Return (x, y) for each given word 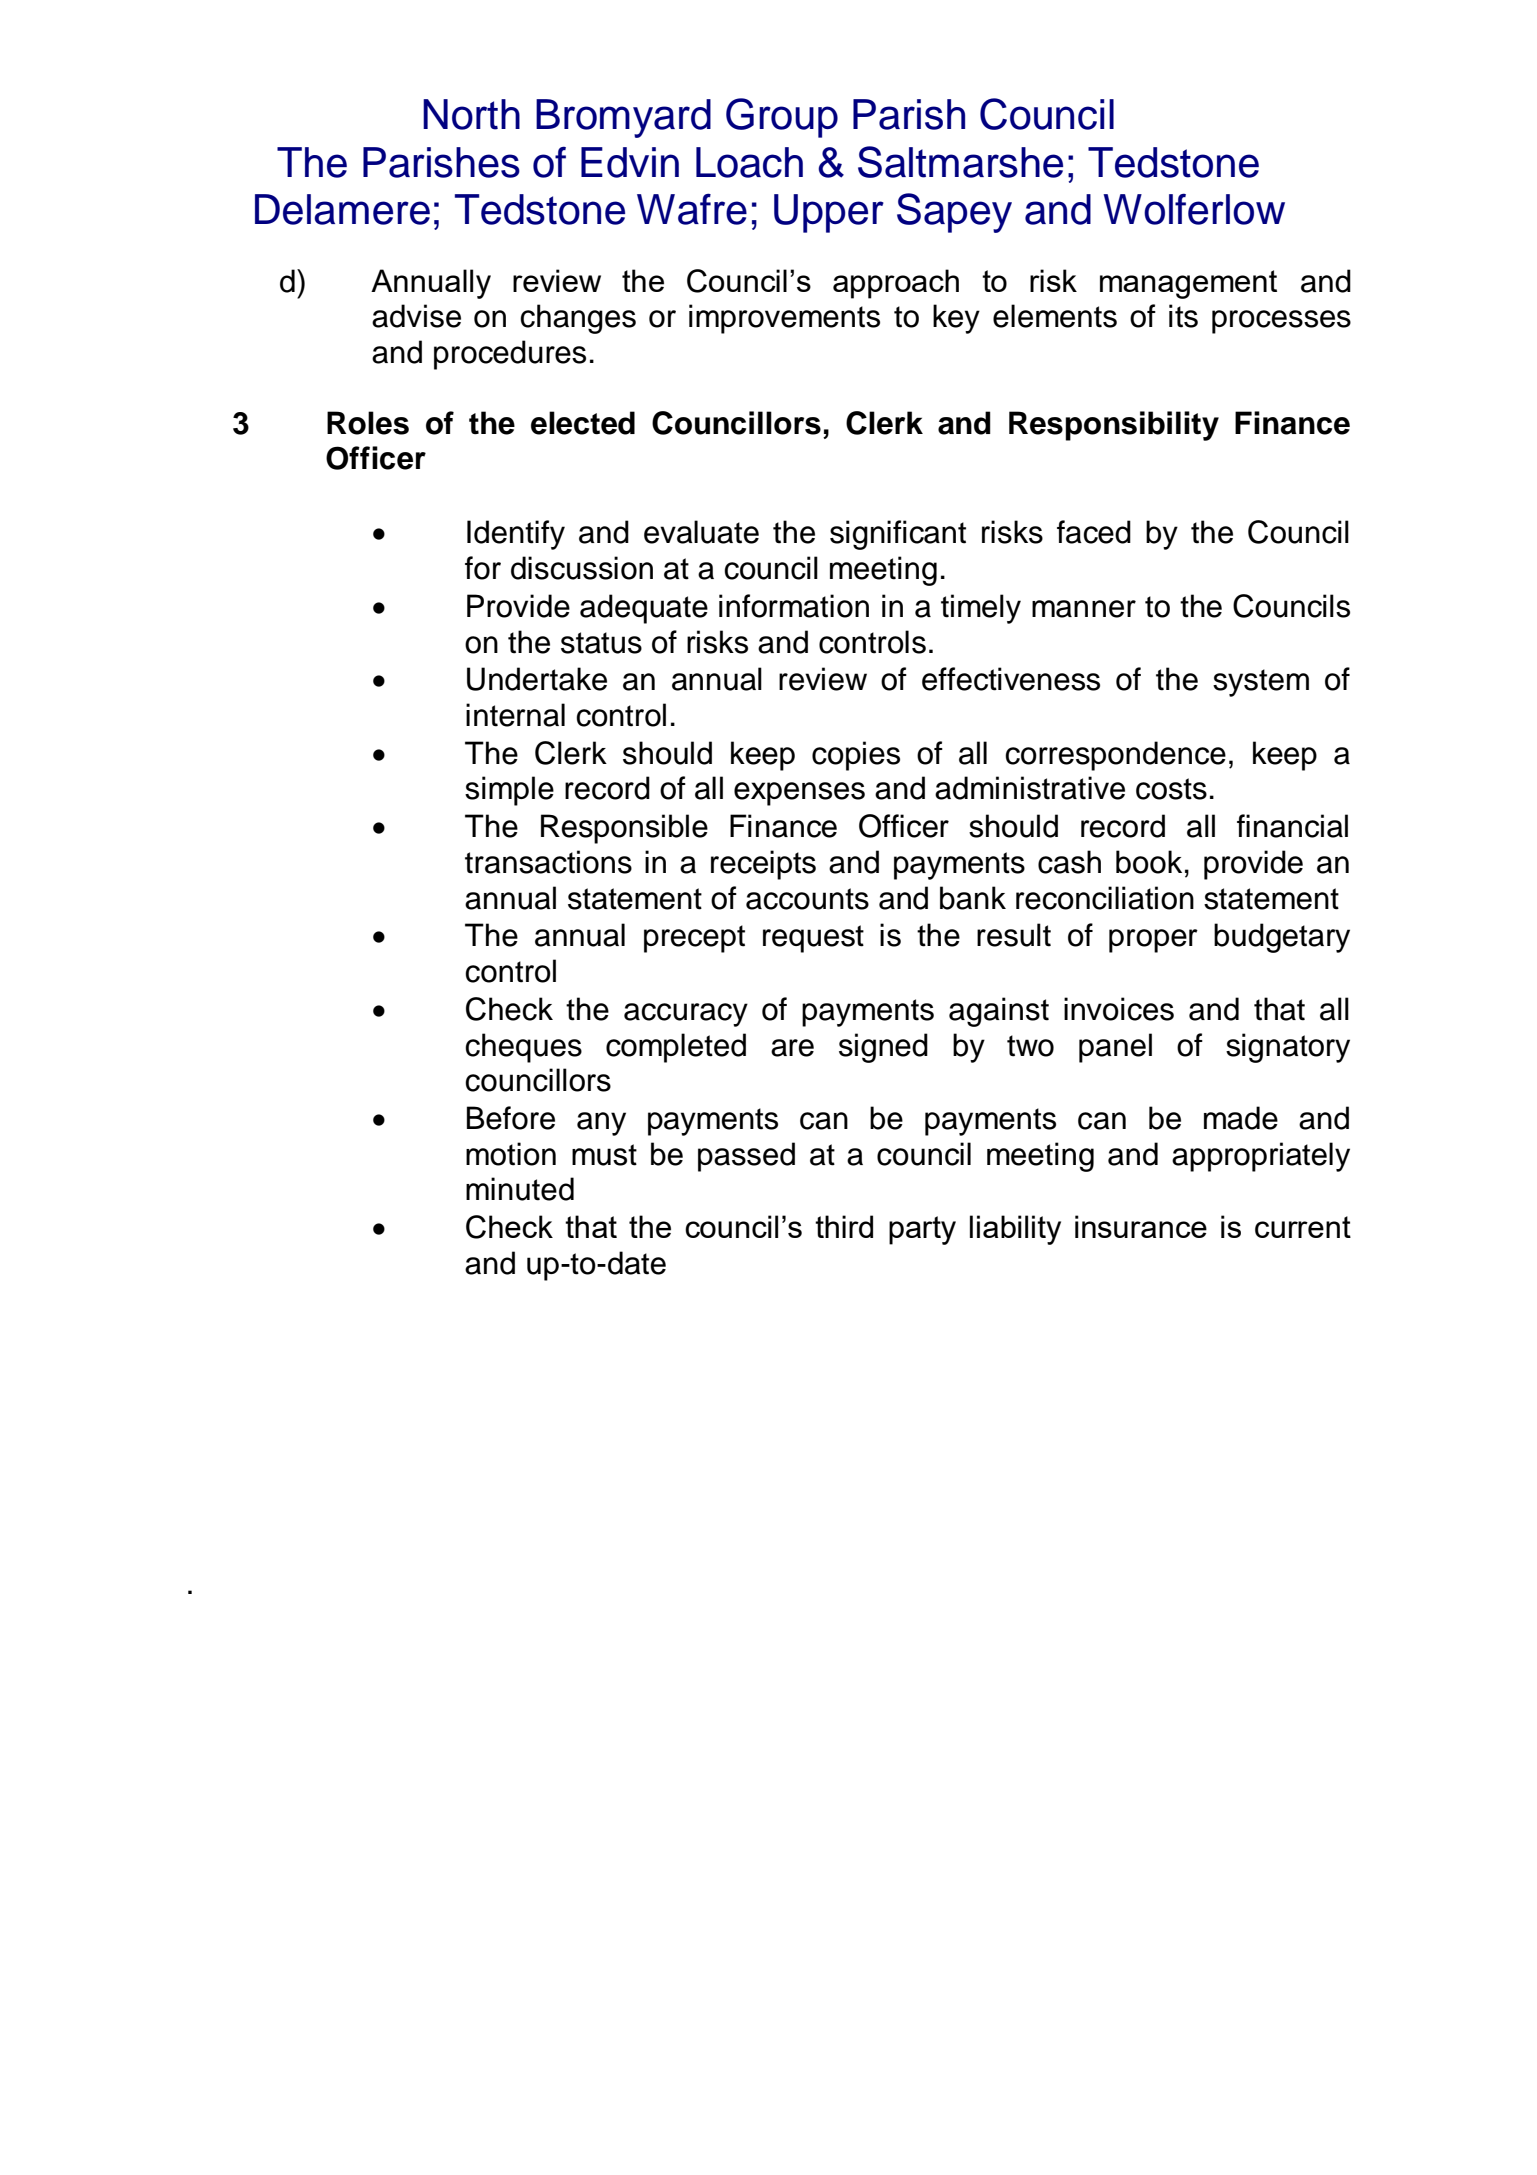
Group (782, 118)
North (471, 114)
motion (511, 1154)
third (844, 1226)
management (1188, 284)
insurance (1141, 1226)
